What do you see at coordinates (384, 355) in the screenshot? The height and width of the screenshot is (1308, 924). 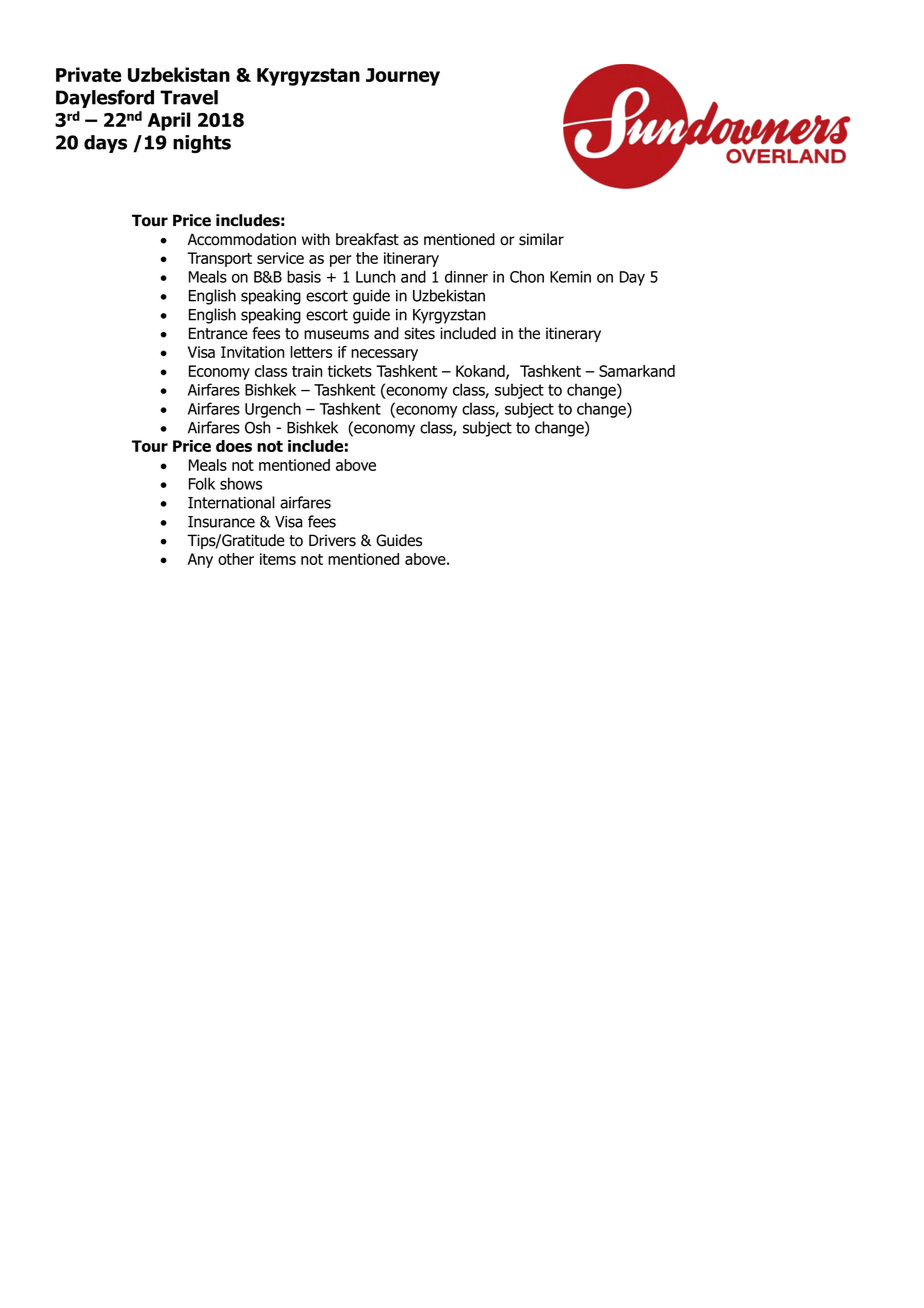 I see `necessary` at bounding box center [384, 355].
